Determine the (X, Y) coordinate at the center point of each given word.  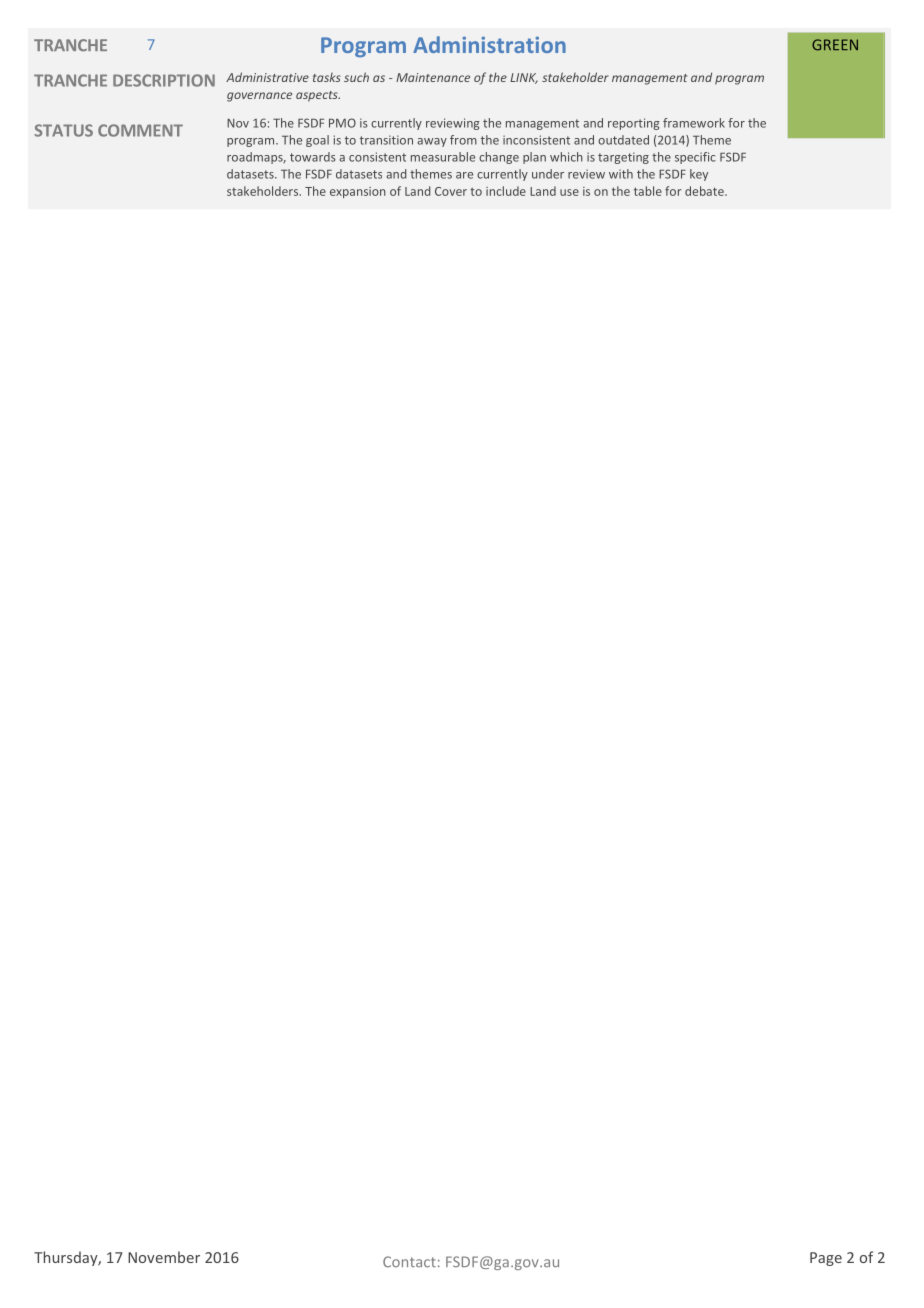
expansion (358, 192)
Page (826, 1259)
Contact (409, 1262)
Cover (451, 191)
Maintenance (433, 77)
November (164, 1257)
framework (694, 123)
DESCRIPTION (164, 80)
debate (705, 191)
